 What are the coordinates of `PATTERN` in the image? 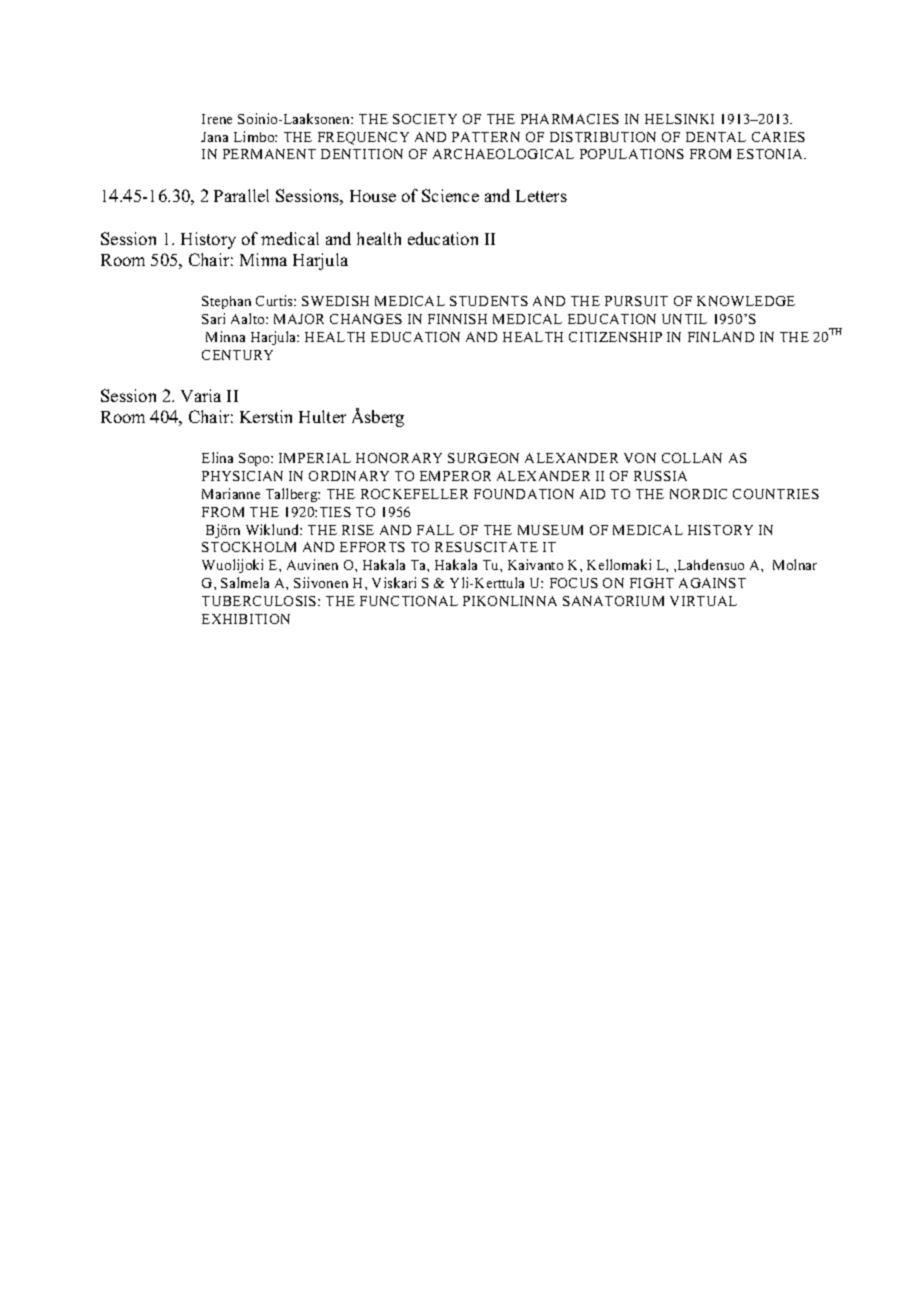 It's located at (486, 137).
